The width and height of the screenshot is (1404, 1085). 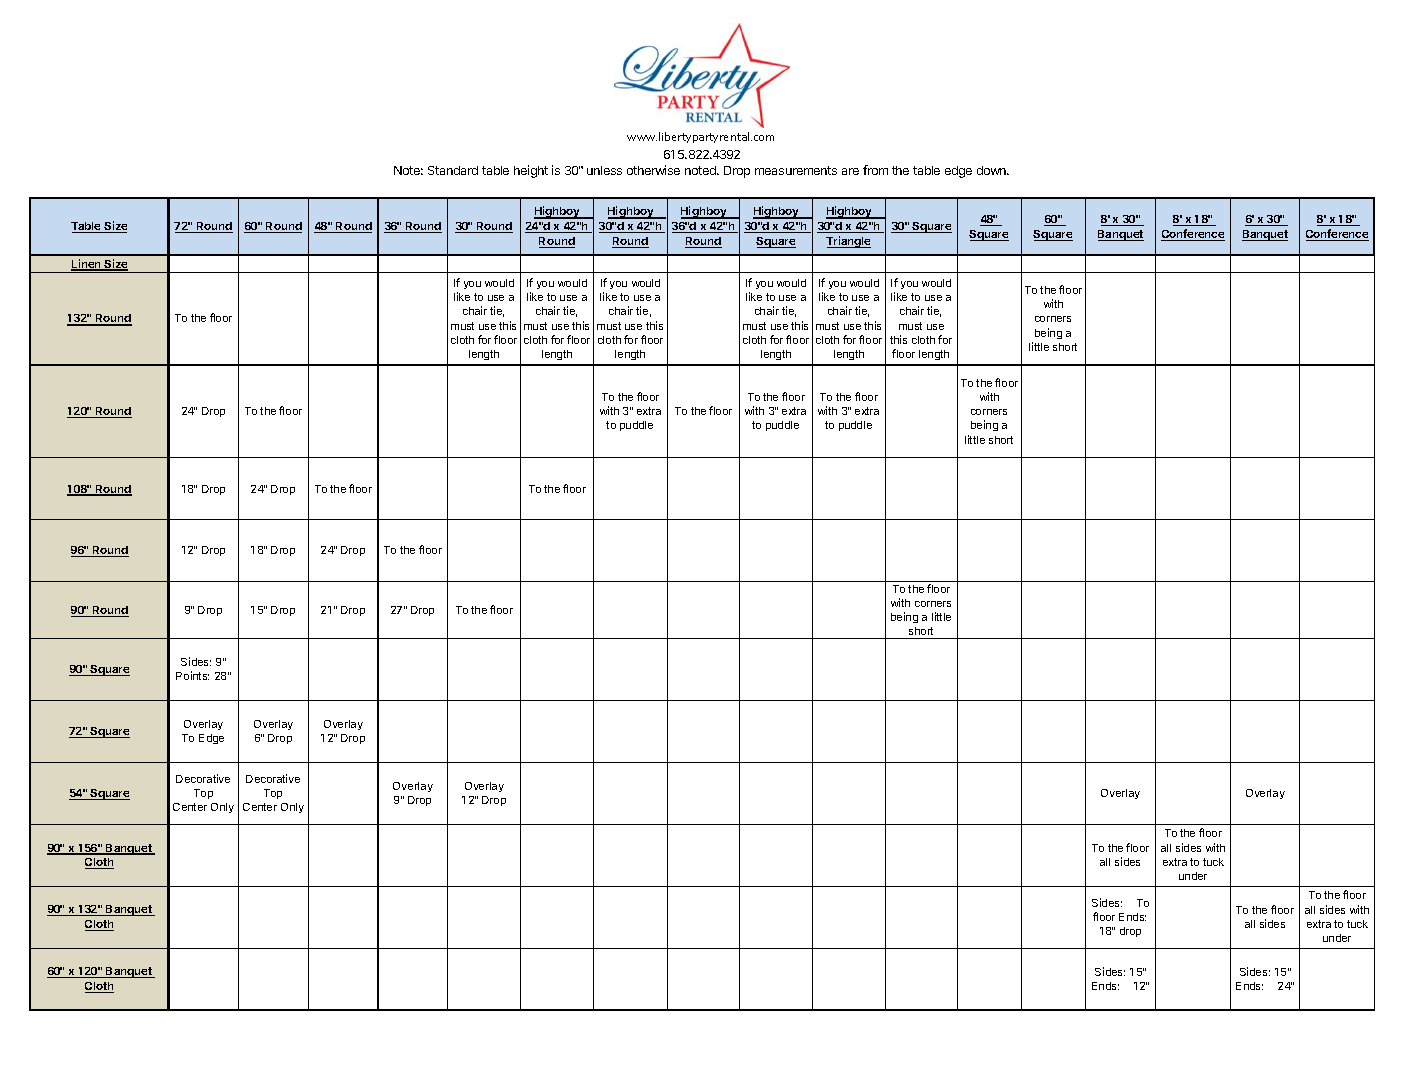 I want to click on otherwise, so click(x=653, y=170).
